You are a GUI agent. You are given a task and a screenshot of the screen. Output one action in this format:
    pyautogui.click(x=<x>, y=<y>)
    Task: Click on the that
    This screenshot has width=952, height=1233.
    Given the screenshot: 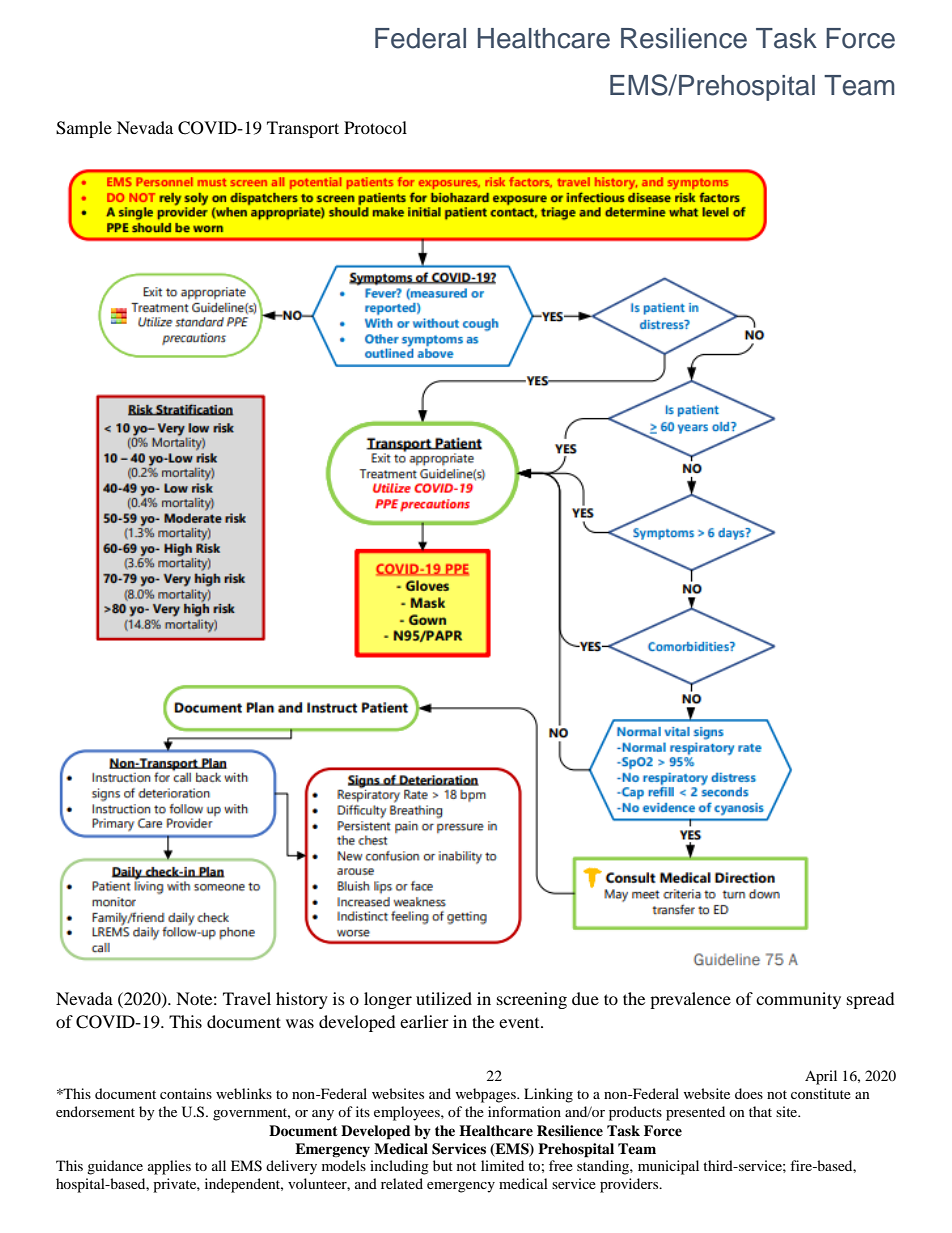 What is the action you would take?
    pyautogui.click(x=760, y=1111)
